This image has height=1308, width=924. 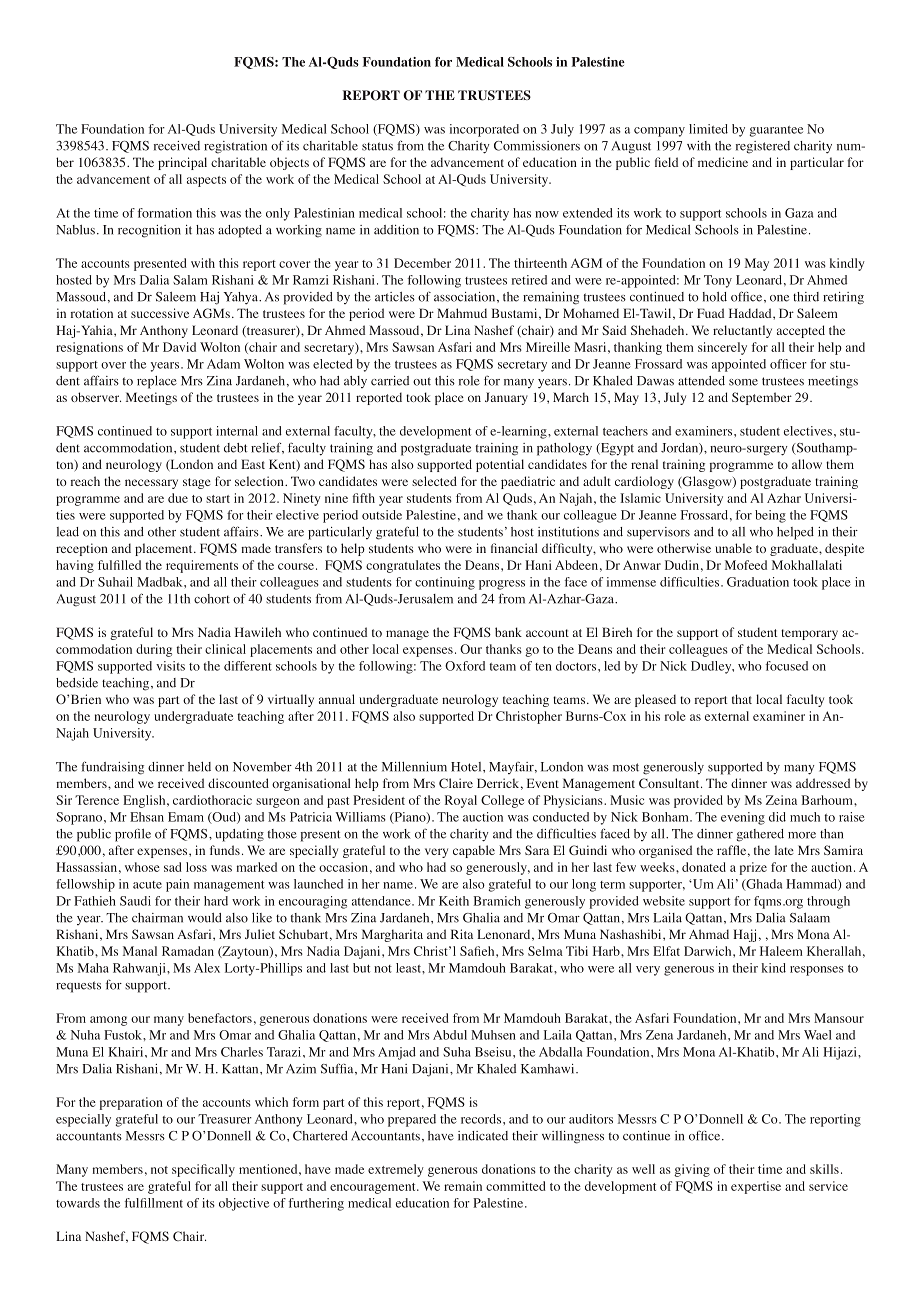 What do you see at coordinates (506, 398) in the image?
I see `January` at bounding box center [506, 398].
